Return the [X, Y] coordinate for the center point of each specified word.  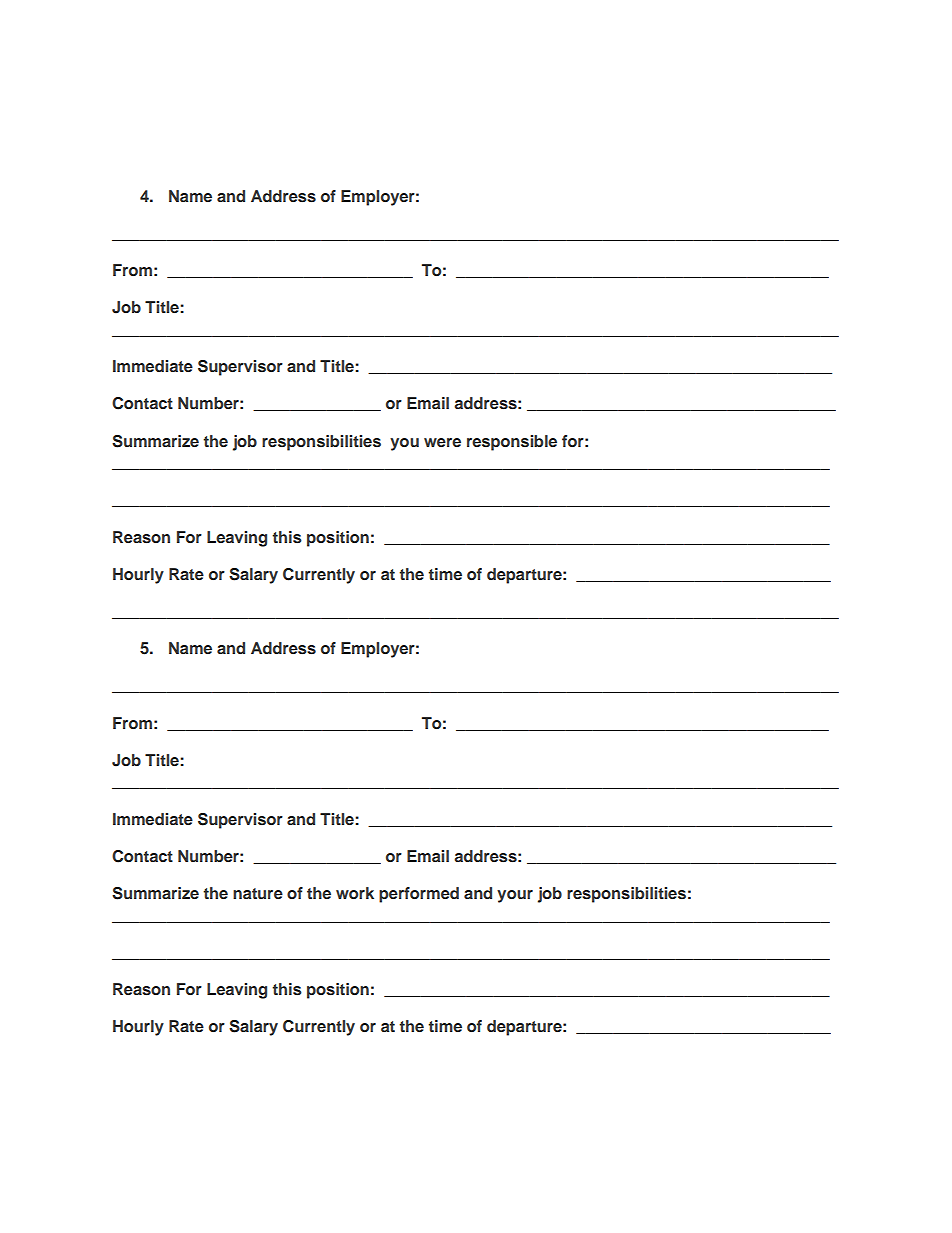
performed [419, 895]
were [442, 442]
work [355, 893]
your [515, 896]
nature [258, 893]
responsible [512, 443]
